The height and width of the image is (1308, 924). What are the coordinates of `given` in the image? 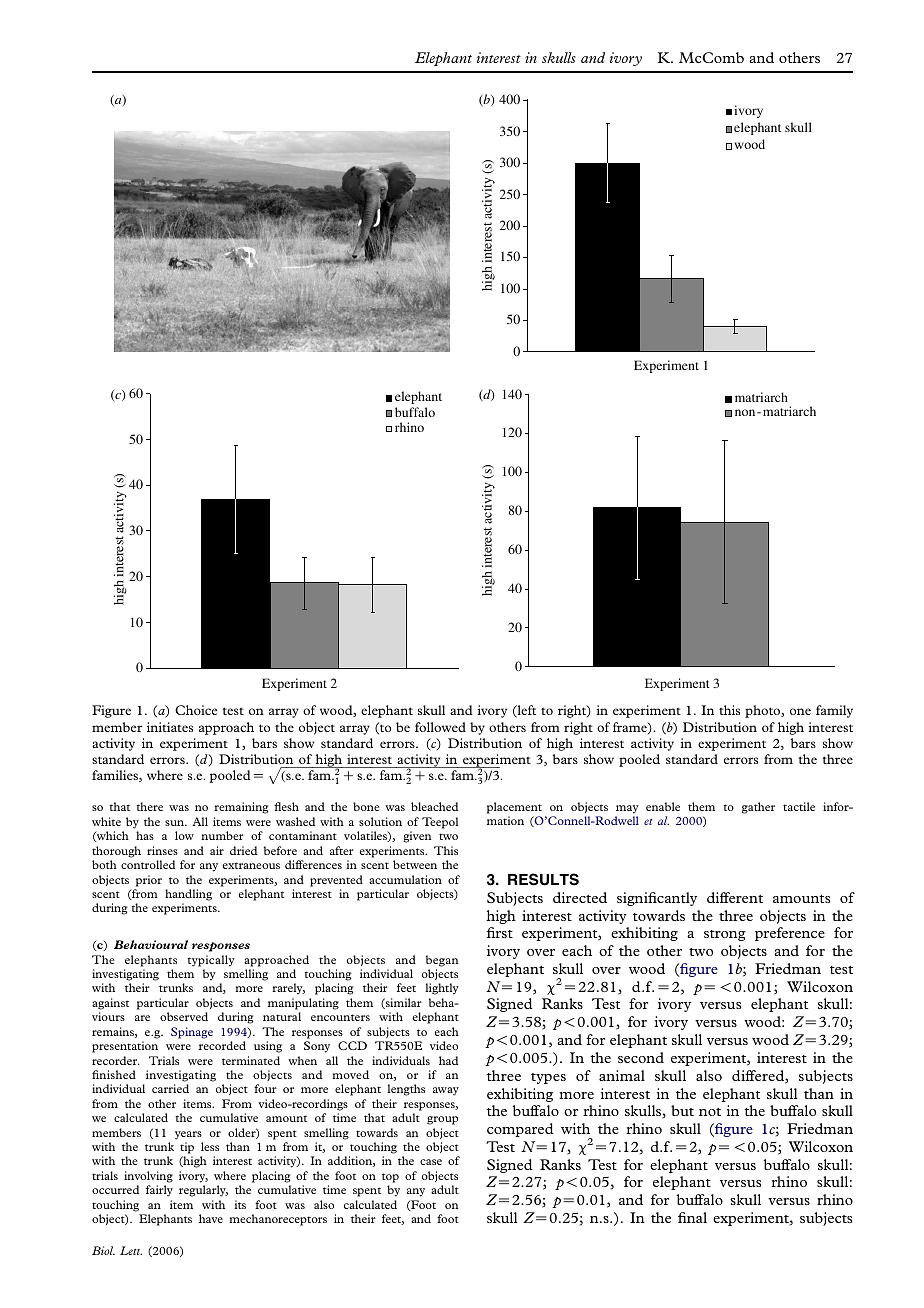 It's located at (417, 837).
